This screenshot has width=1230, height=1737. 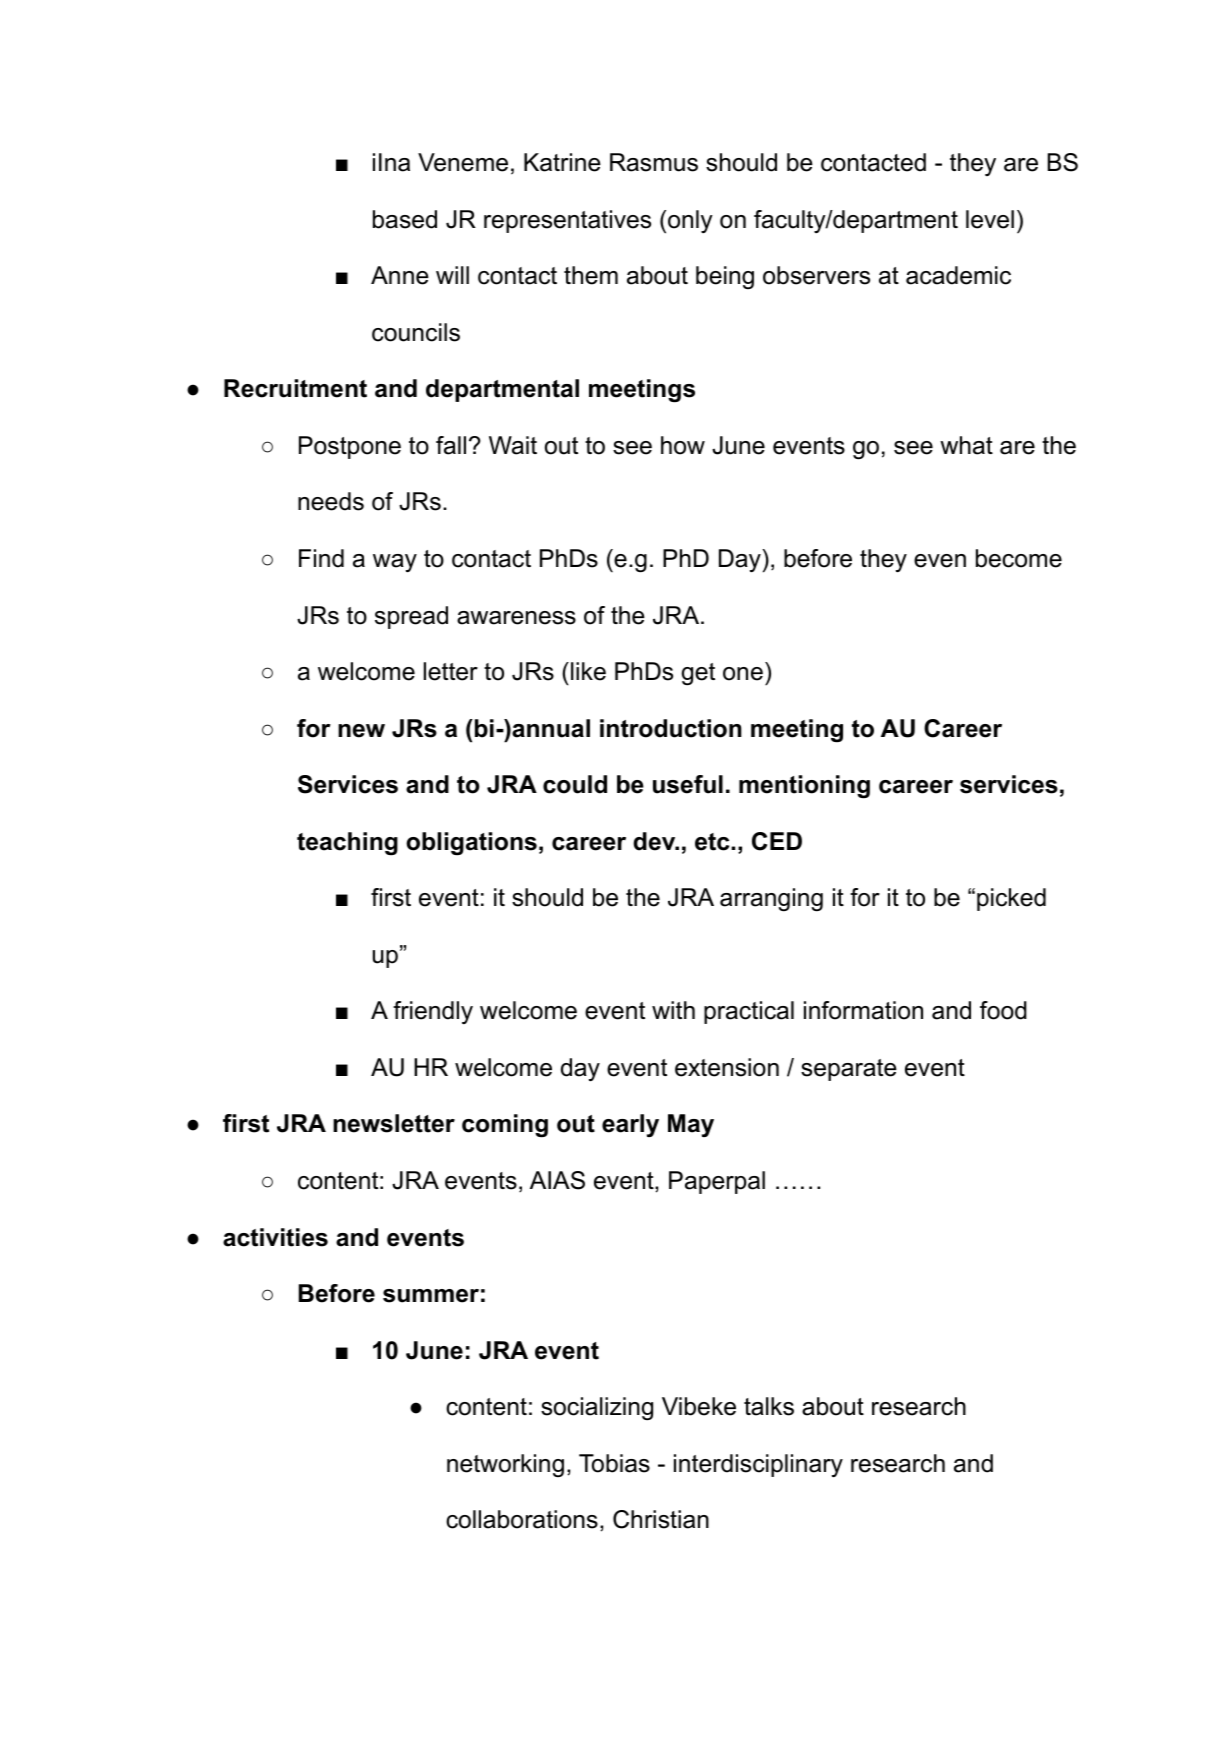 What do you see at coordinates (713, 842) in the screenshot?
I see `etc` at bounding box center [713, 842].
